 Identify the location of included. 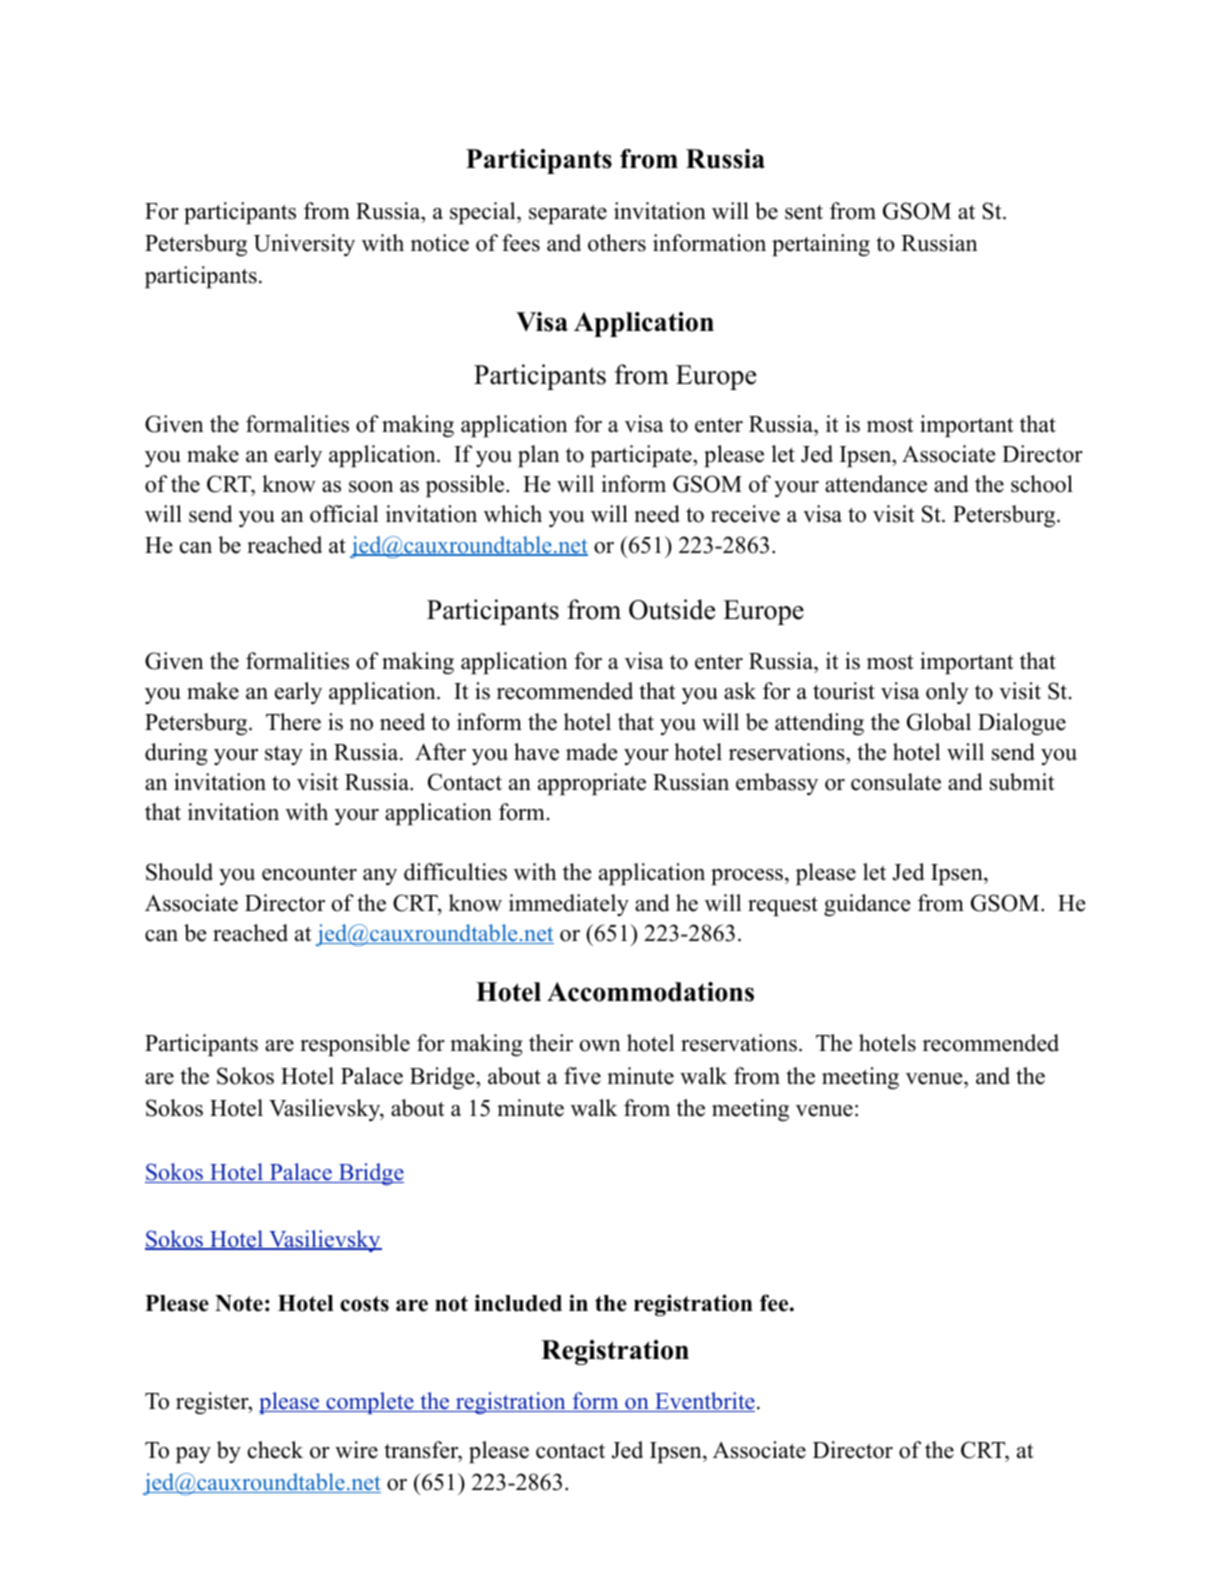
(518, 1303).
